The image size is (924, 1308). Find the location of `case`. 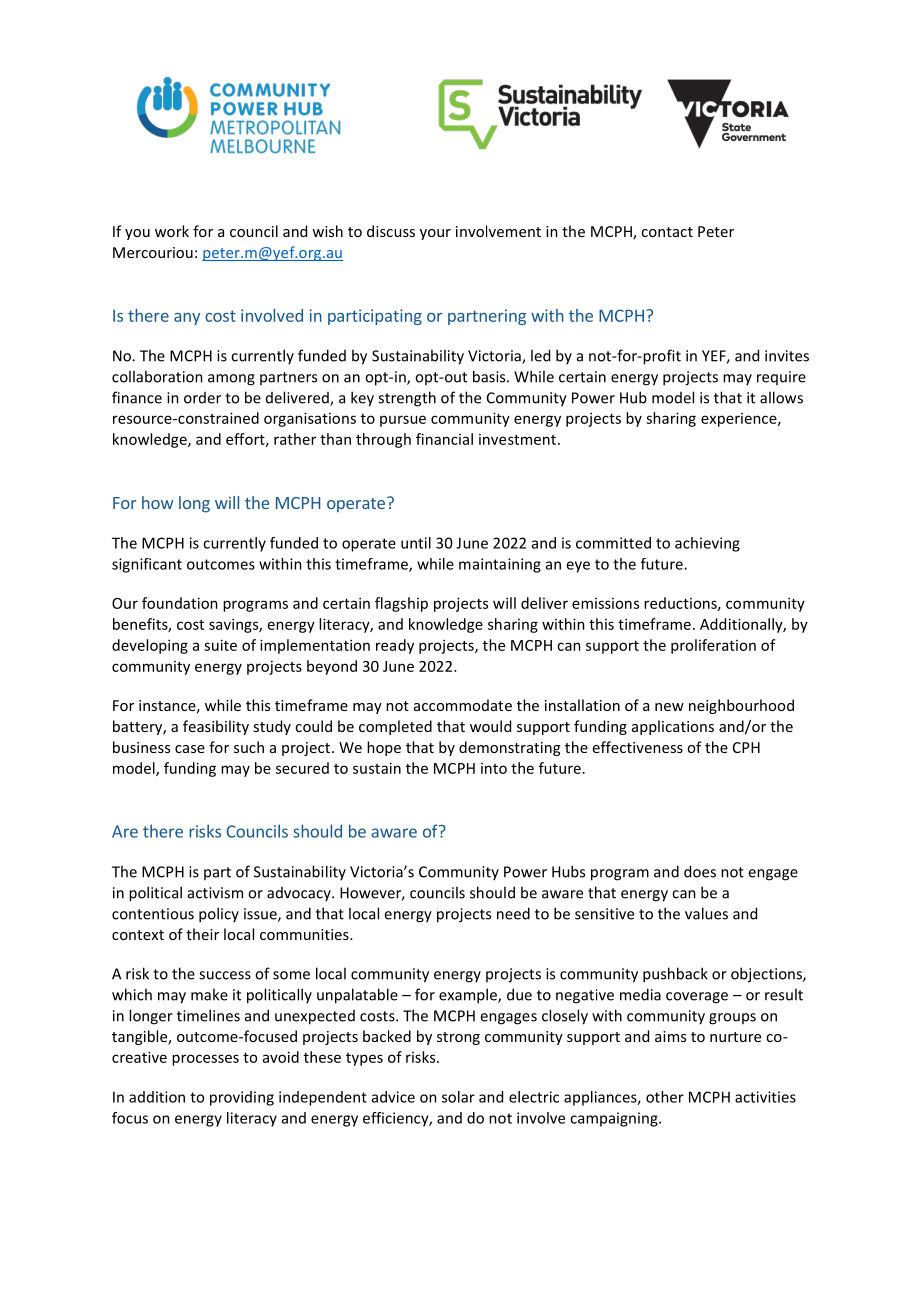

case is located at coordinates (190, 749).
